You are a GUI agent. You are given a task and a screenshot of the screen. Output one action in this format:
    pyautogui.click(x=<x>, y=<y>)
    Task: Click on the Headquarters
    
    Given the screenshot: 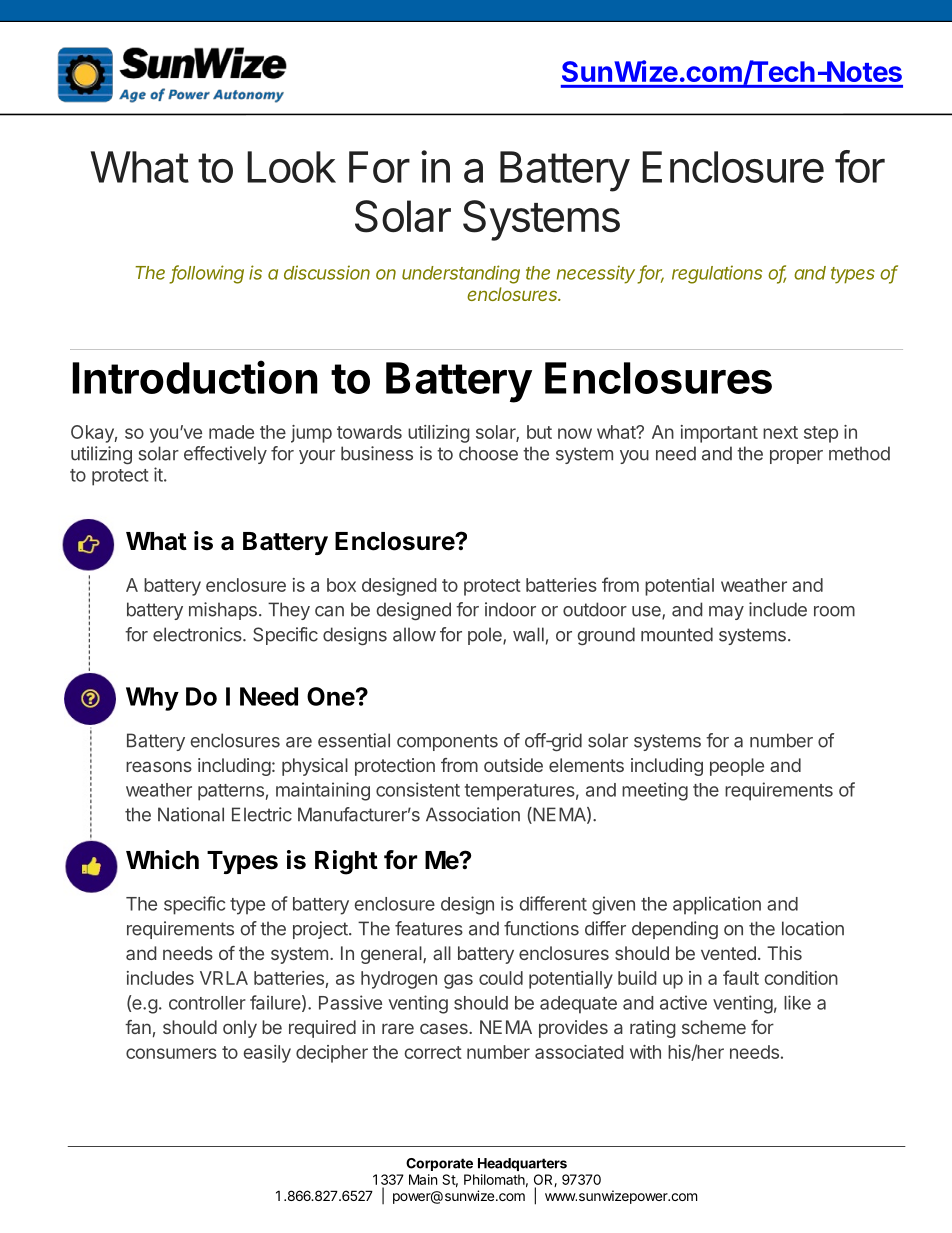 What is the action you would take?
    pyautogui.click(x=522, y=1164)
